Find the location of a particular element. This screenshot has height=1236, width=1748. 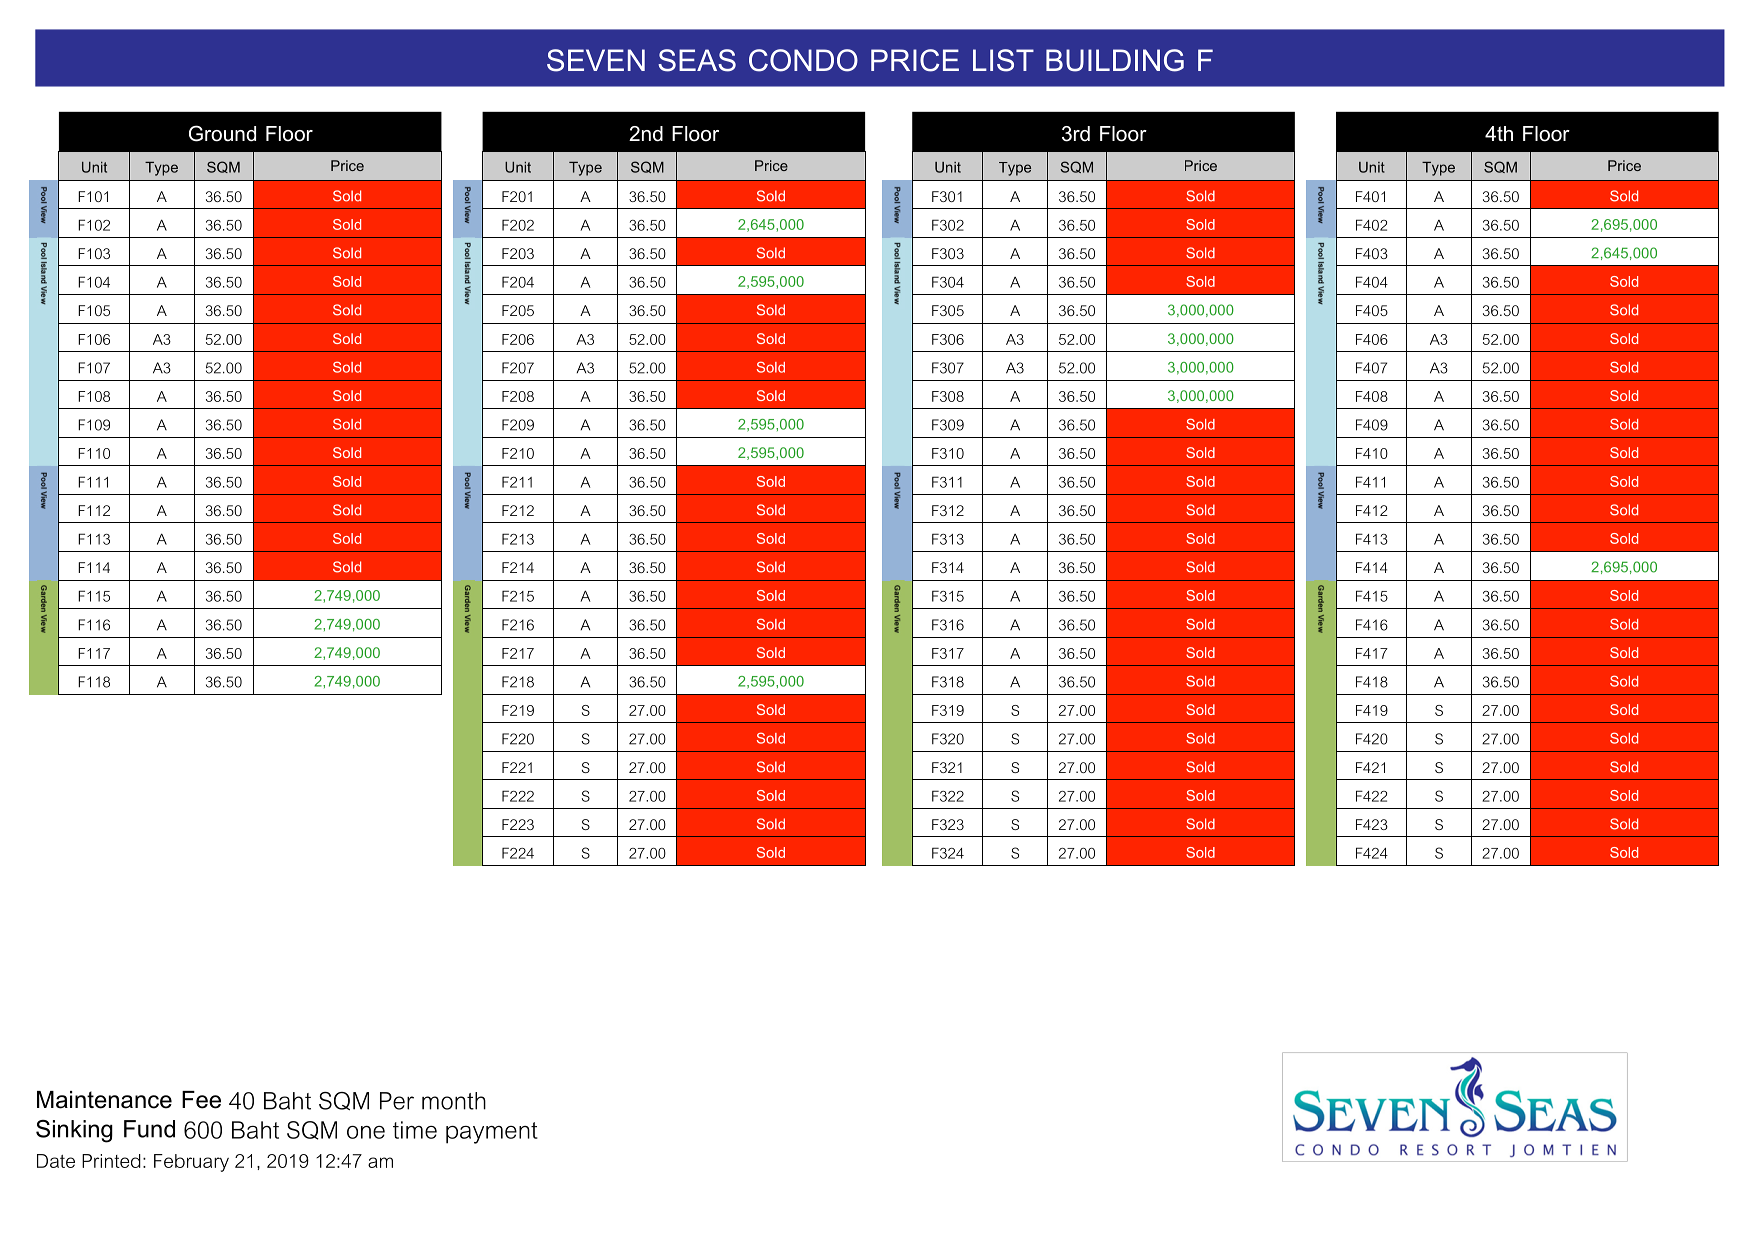

SEVEN is located at coordinates (596, 60).
